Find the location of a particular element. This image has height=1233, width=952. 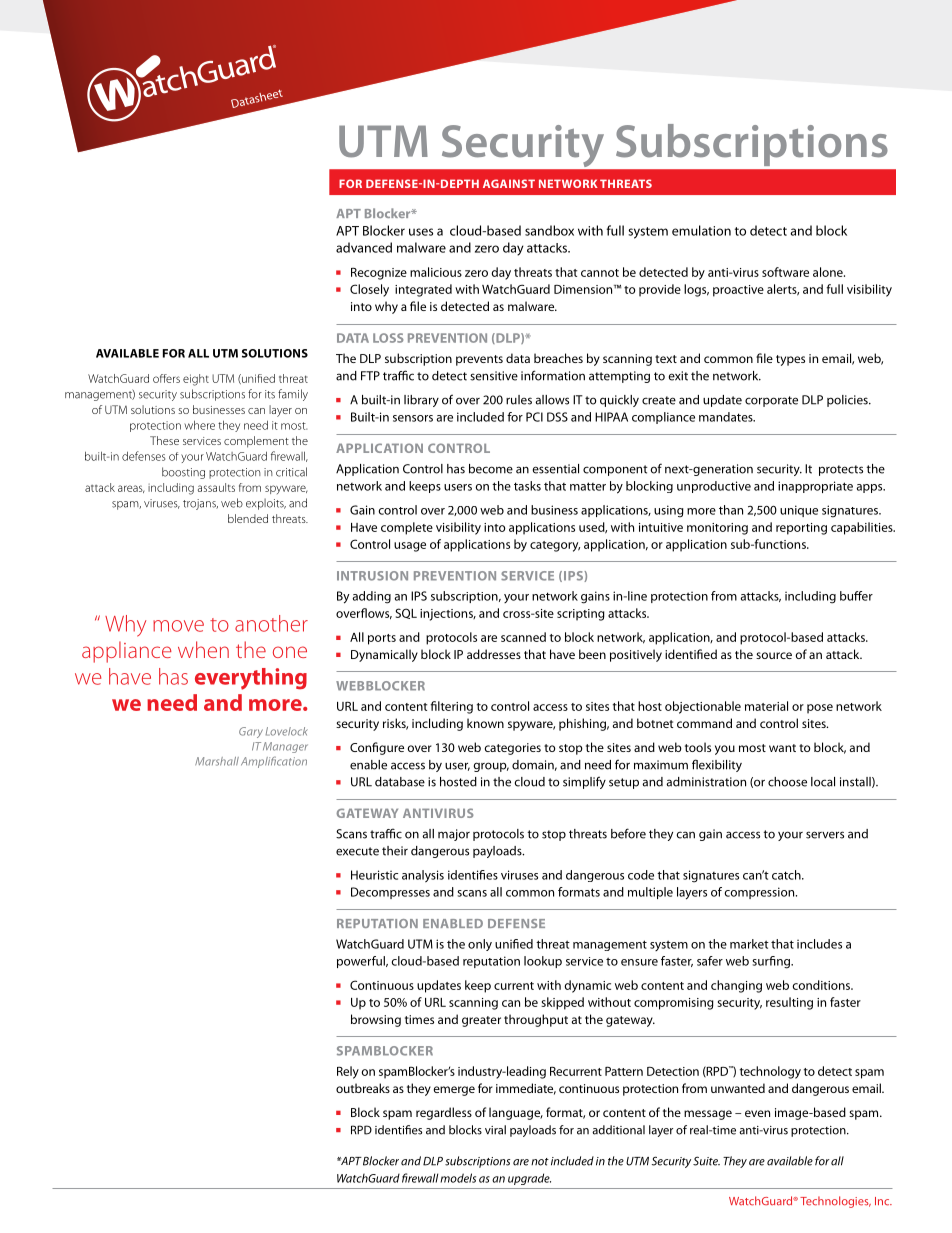

major is located at coordinates (454, 835).
